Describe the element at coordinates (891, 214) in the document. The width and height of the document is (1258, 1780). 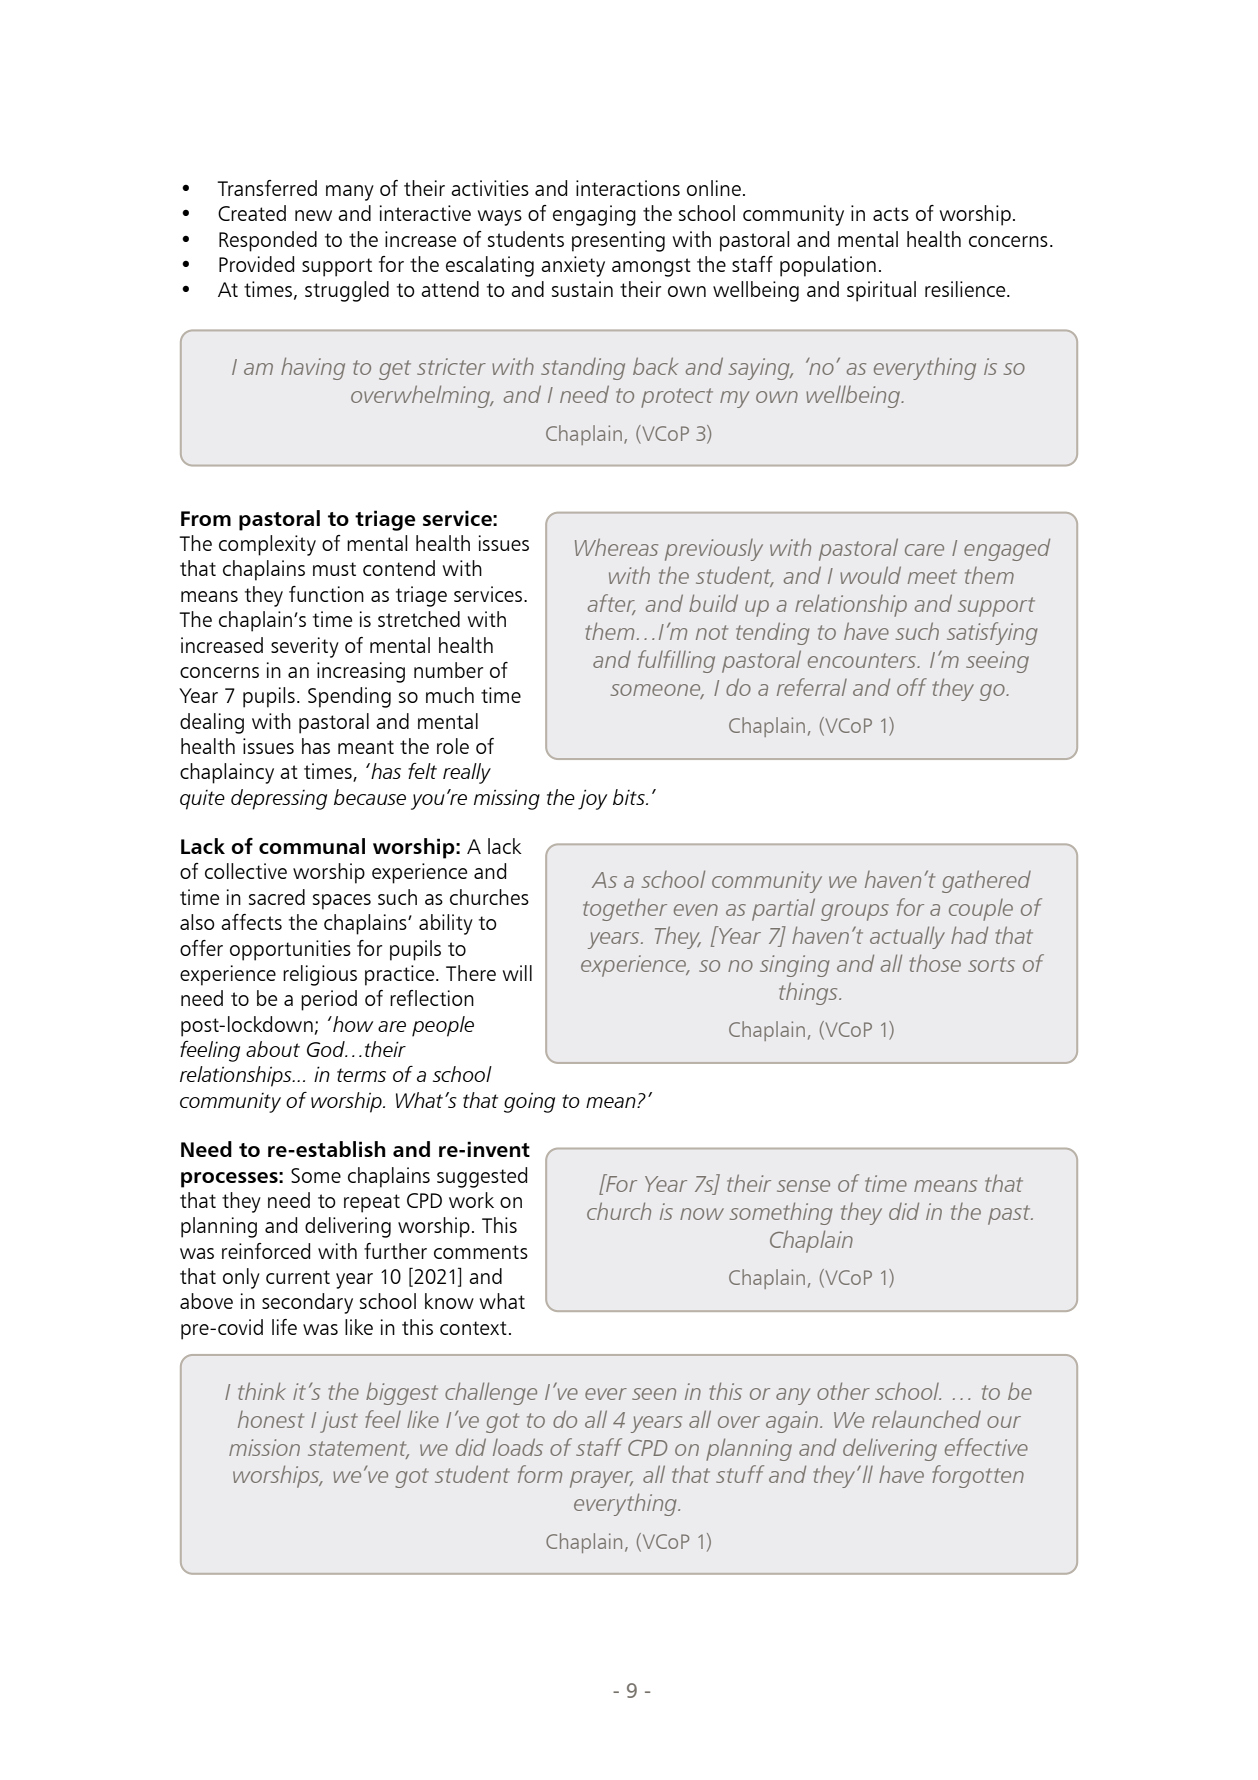
I see `acts` at that location.
